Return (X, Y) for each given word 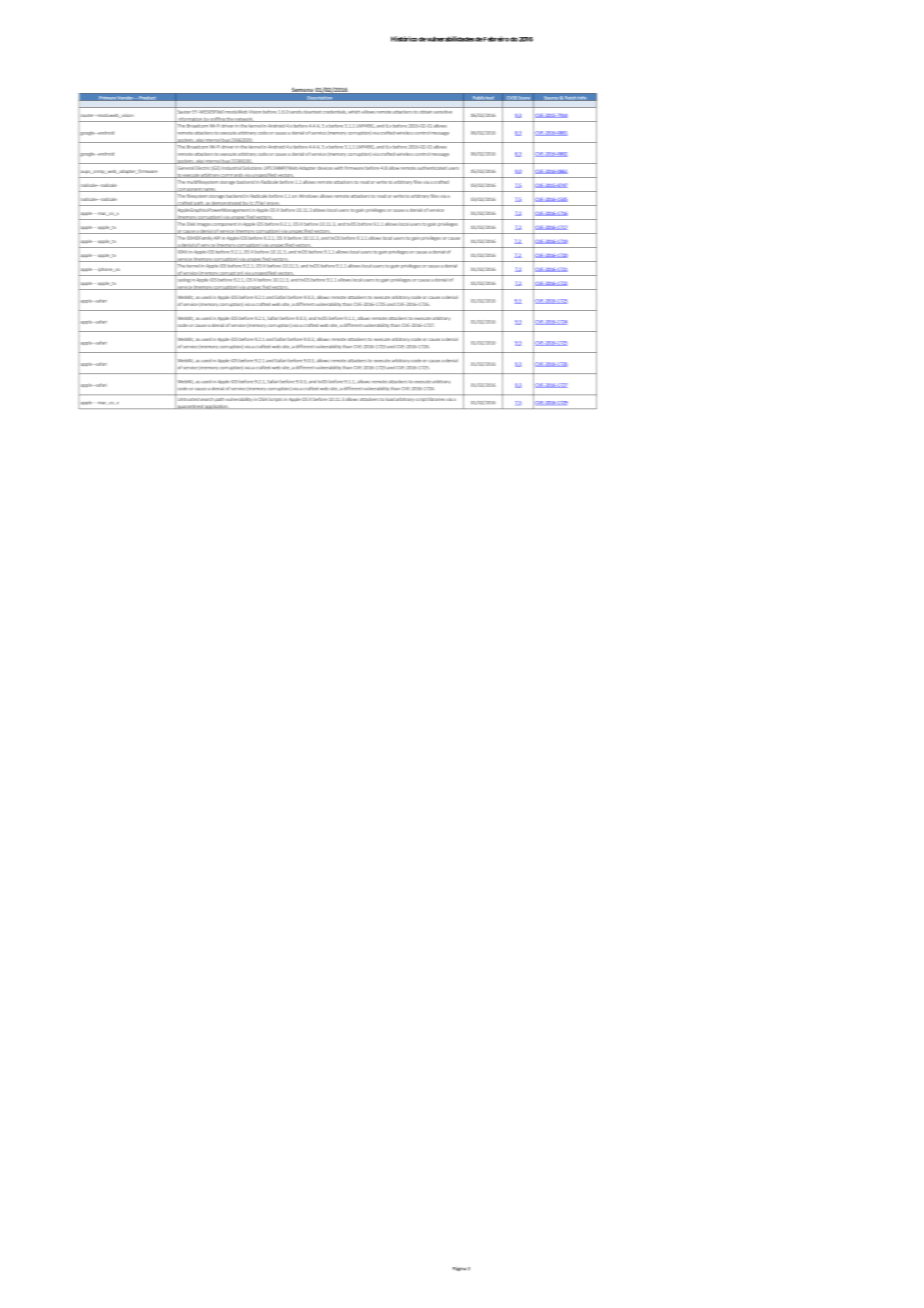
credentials (335, 112)
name (209, 190)
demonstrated (226, 203)
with (338, 168)
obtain (426, 112)
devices (325, 168)
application (216, 407)
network (244, 119)
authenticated (432, 168)
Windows (308, 196)
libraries (436, 399)
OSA (262, 399)
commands (232, 176)
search (207, 399)
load (390, 399)
